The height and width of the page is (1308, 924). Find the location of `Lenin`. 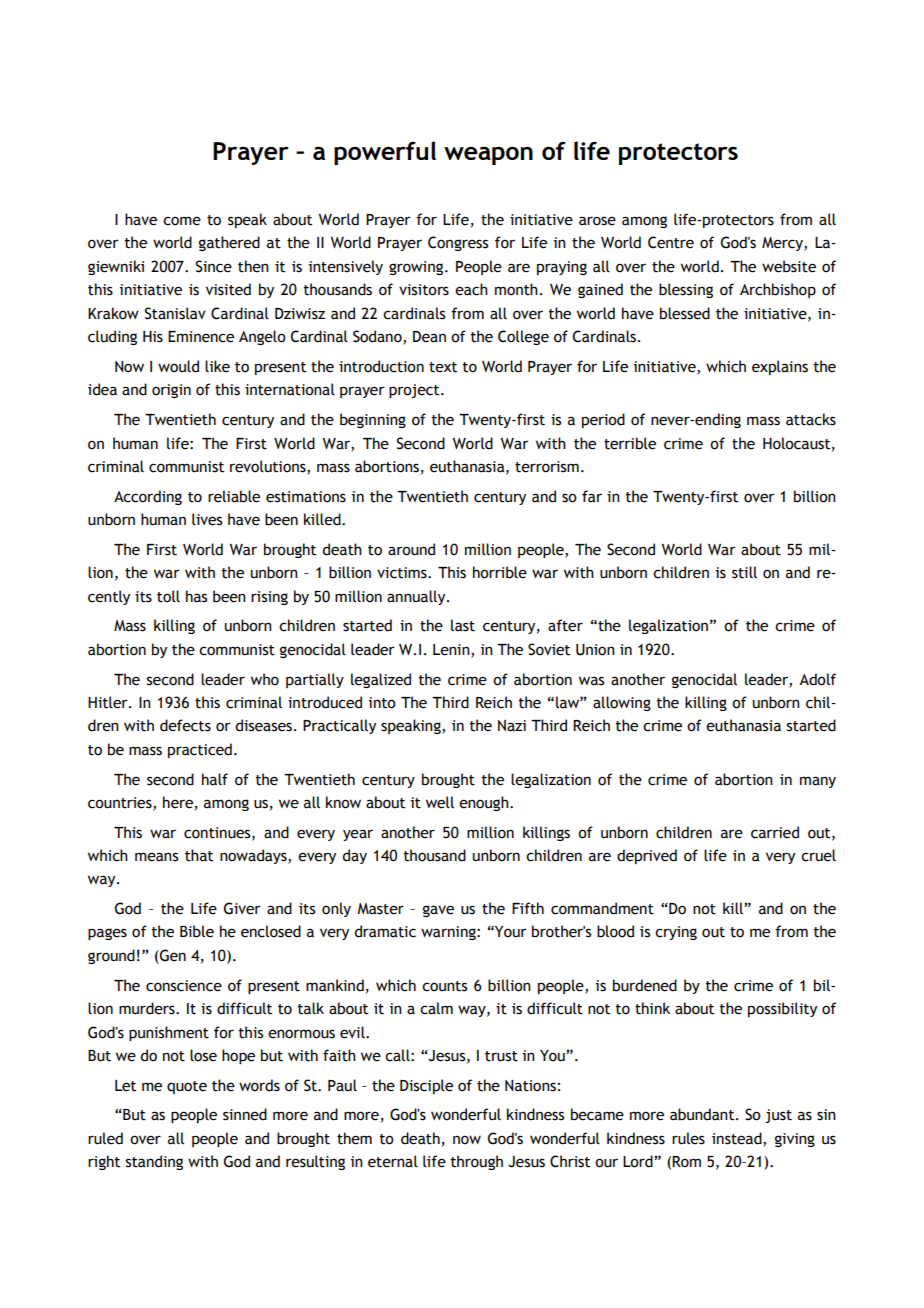

Lenin is located at coordinates (452, 650).
